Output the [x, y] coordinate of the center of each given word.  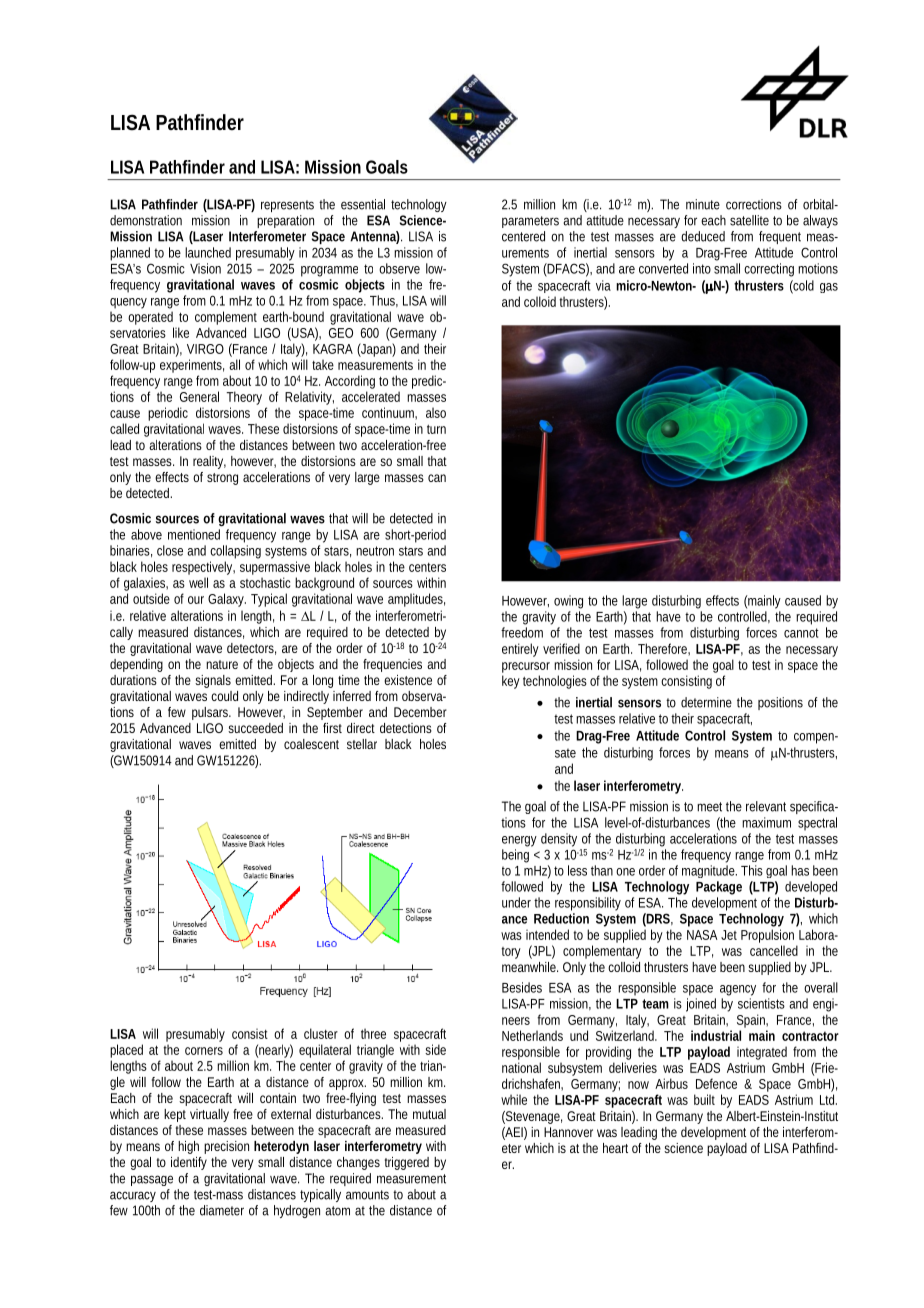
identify [189, 1163]
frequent [780, 237]
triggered [407, 1163]
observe [399, 268]
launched [208, 252]
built [704, 1099]
